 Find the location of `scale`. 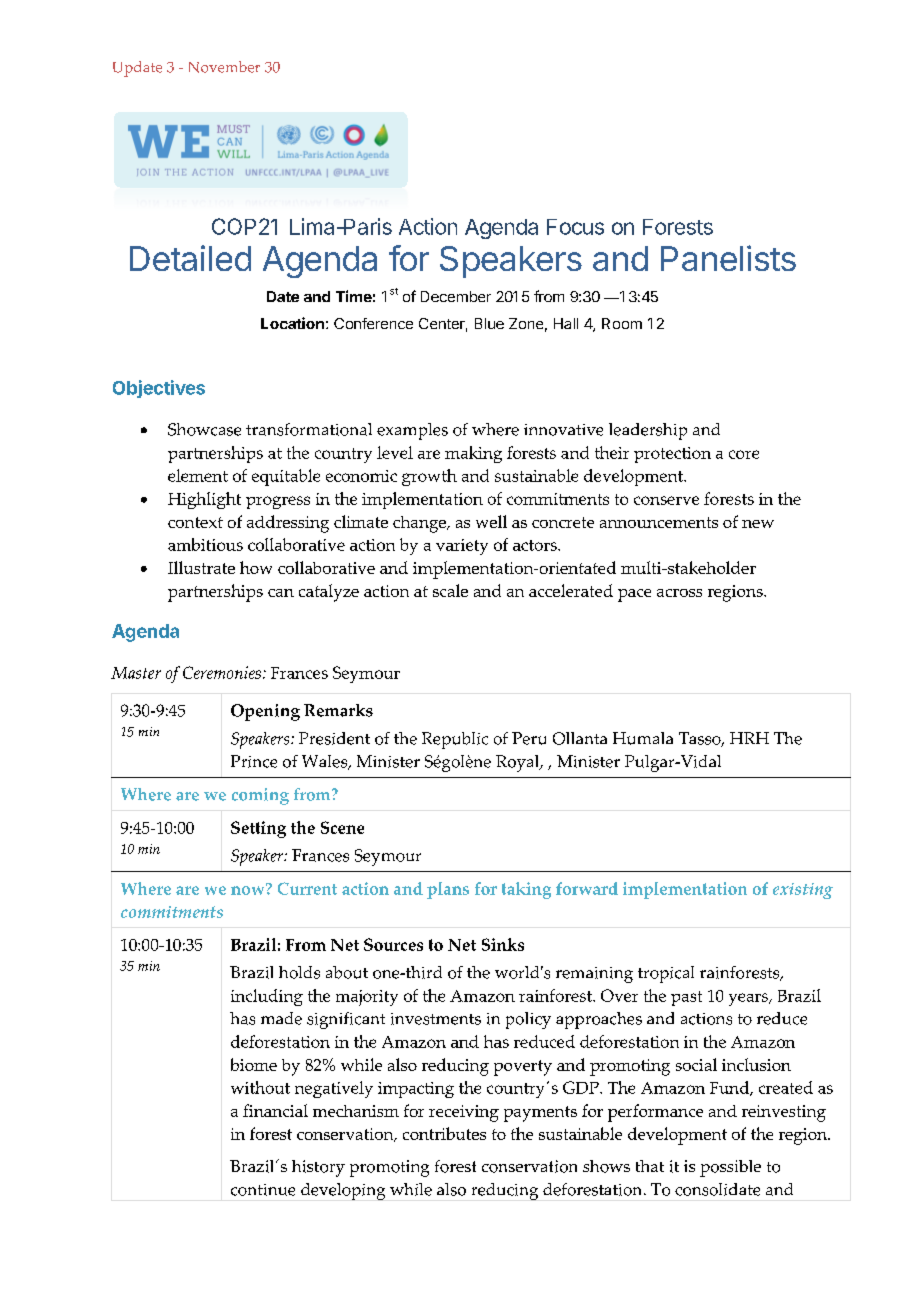

scale is located at coordinates (450, 590).
